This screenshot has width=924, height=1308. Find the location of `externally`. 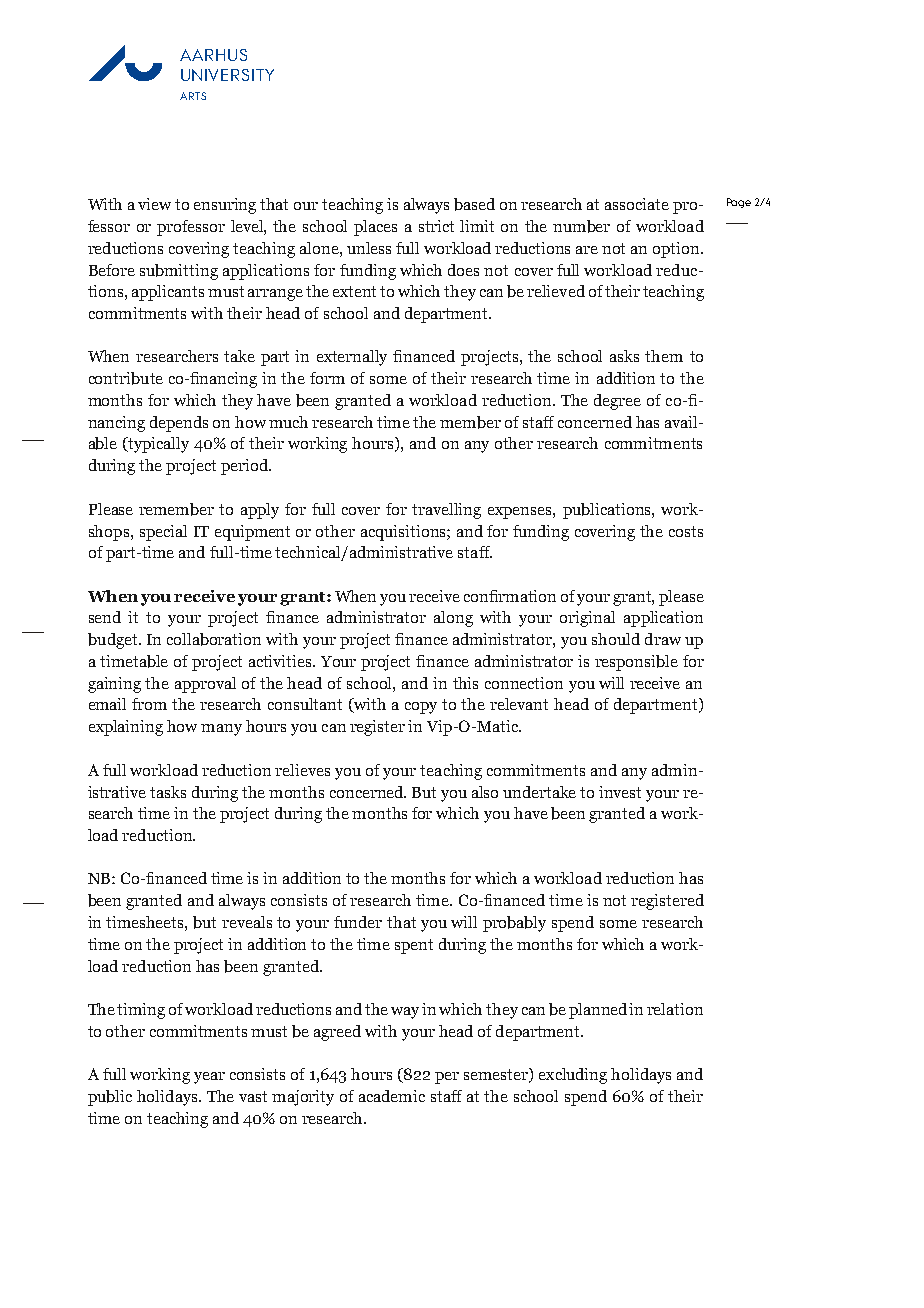

externally is located at coordinates (352, 358).
